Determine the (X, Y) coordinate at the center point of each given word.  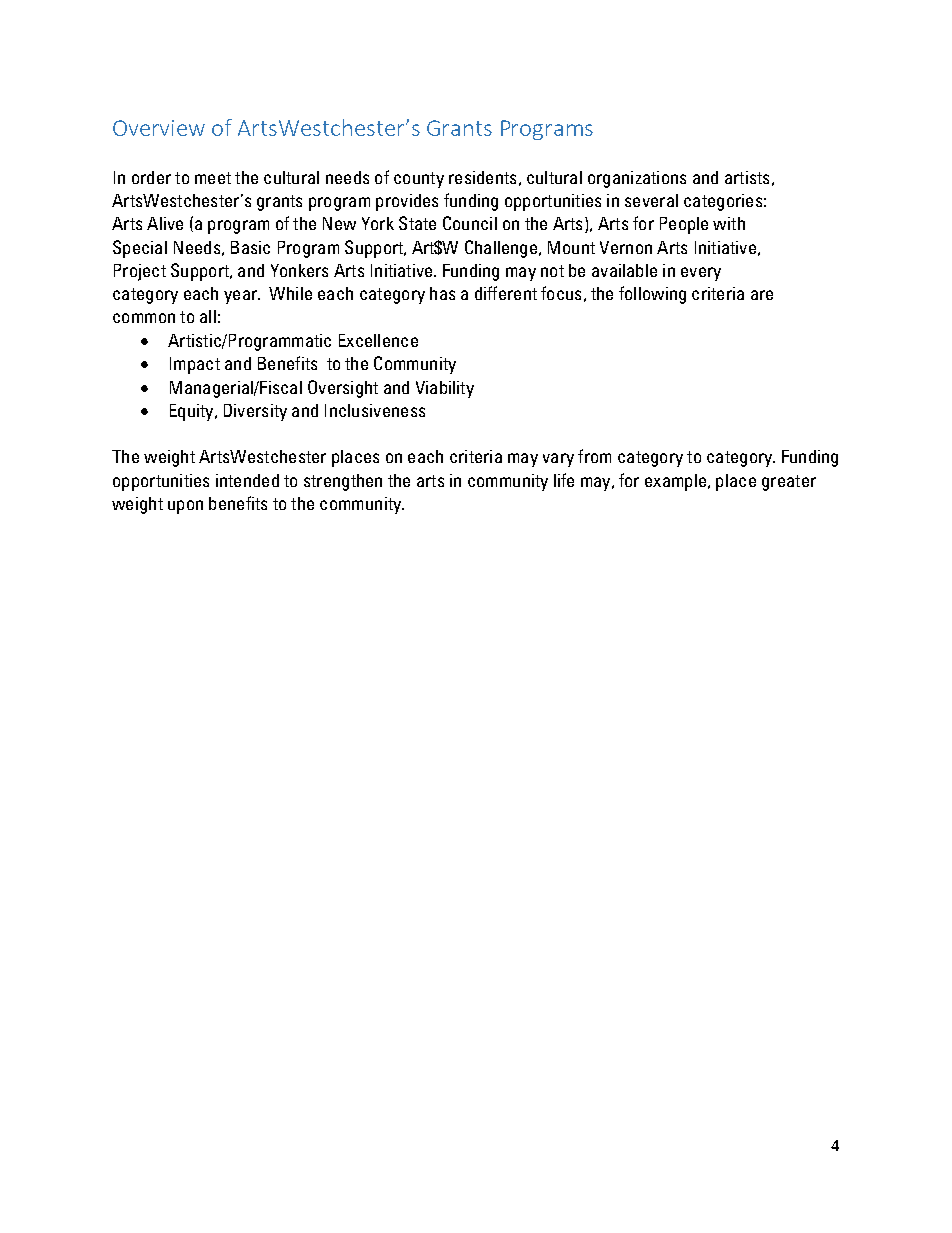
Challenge (501, 249)
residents (482, 177)
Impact (195, 365)
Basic (250, 247)
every (701, 274)
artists (747, 177)
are (762, 295)
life (564, 480)
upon (185, 507)
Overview (159, 128)
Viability (445, 389)
